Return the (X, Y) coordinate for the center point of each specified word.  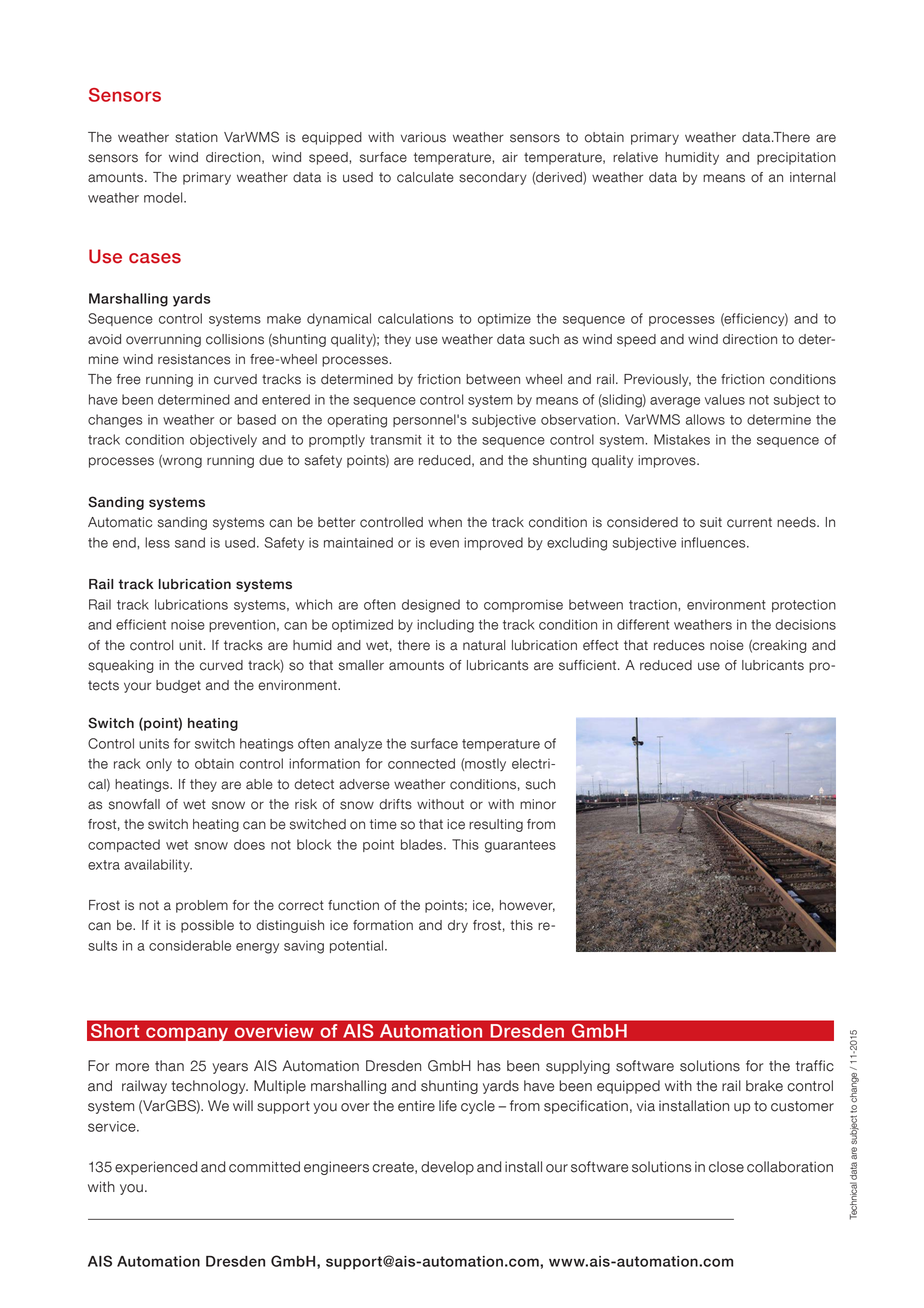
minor (538, 804)
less (157, 542)
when (445, 522)
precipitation (796, 158)
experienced (156, 1168)
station (196, 137)
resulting (496, 825)
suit (711, 522)
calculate (425, 177)
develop (447, 1168)
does (249, 844)
